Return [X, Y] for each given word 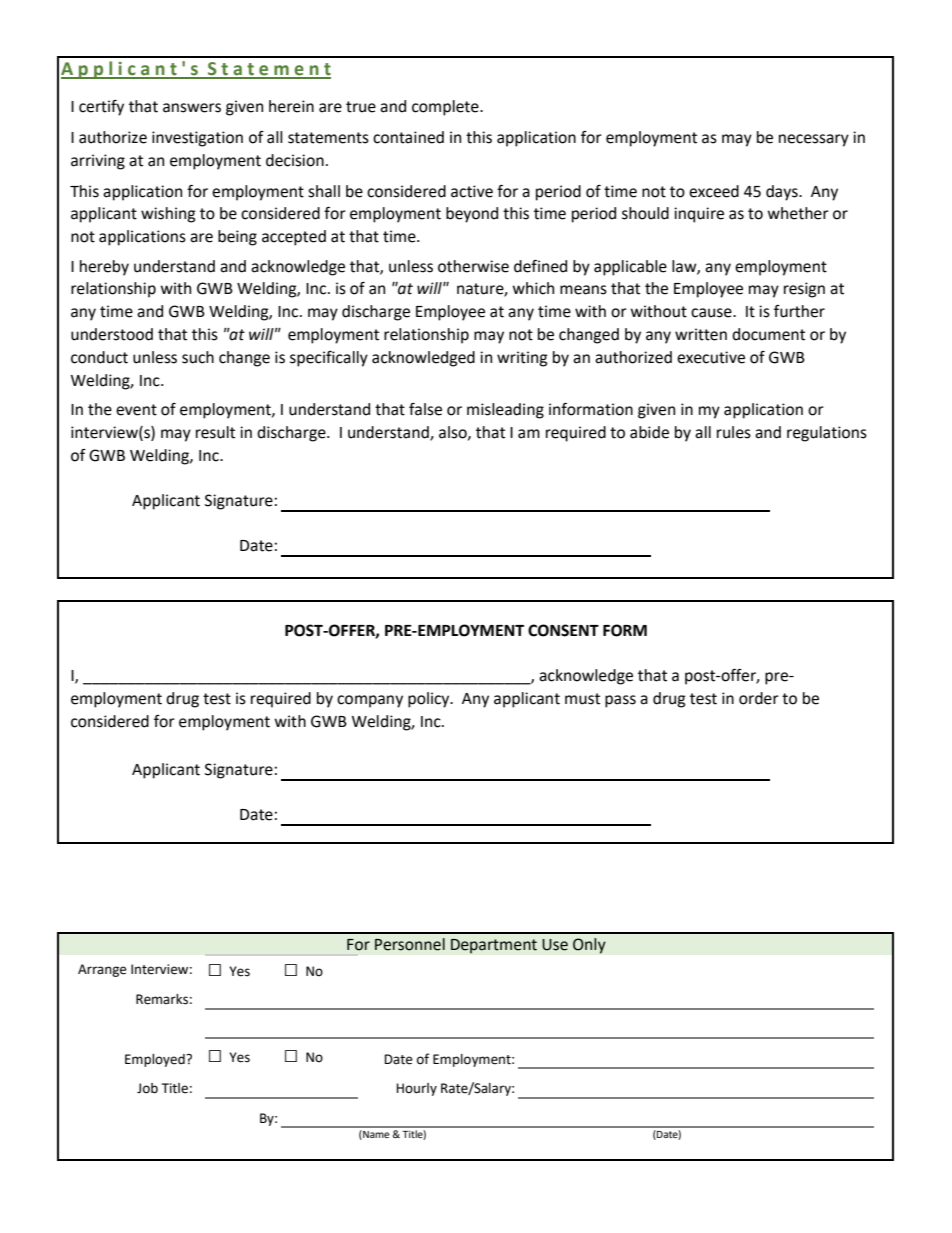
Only [589, 946]
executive [711, 357]
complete [446, 108]
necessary [814, 140]
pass [620, 701]
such [198, 357]
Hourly [416, 1089]
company [370, 701]
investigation [197, 139]
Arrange [102, 970]
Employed [156, 1060]
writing [522, 359]
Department [494, 946]
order [759, 698]
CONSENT [563, 630]
